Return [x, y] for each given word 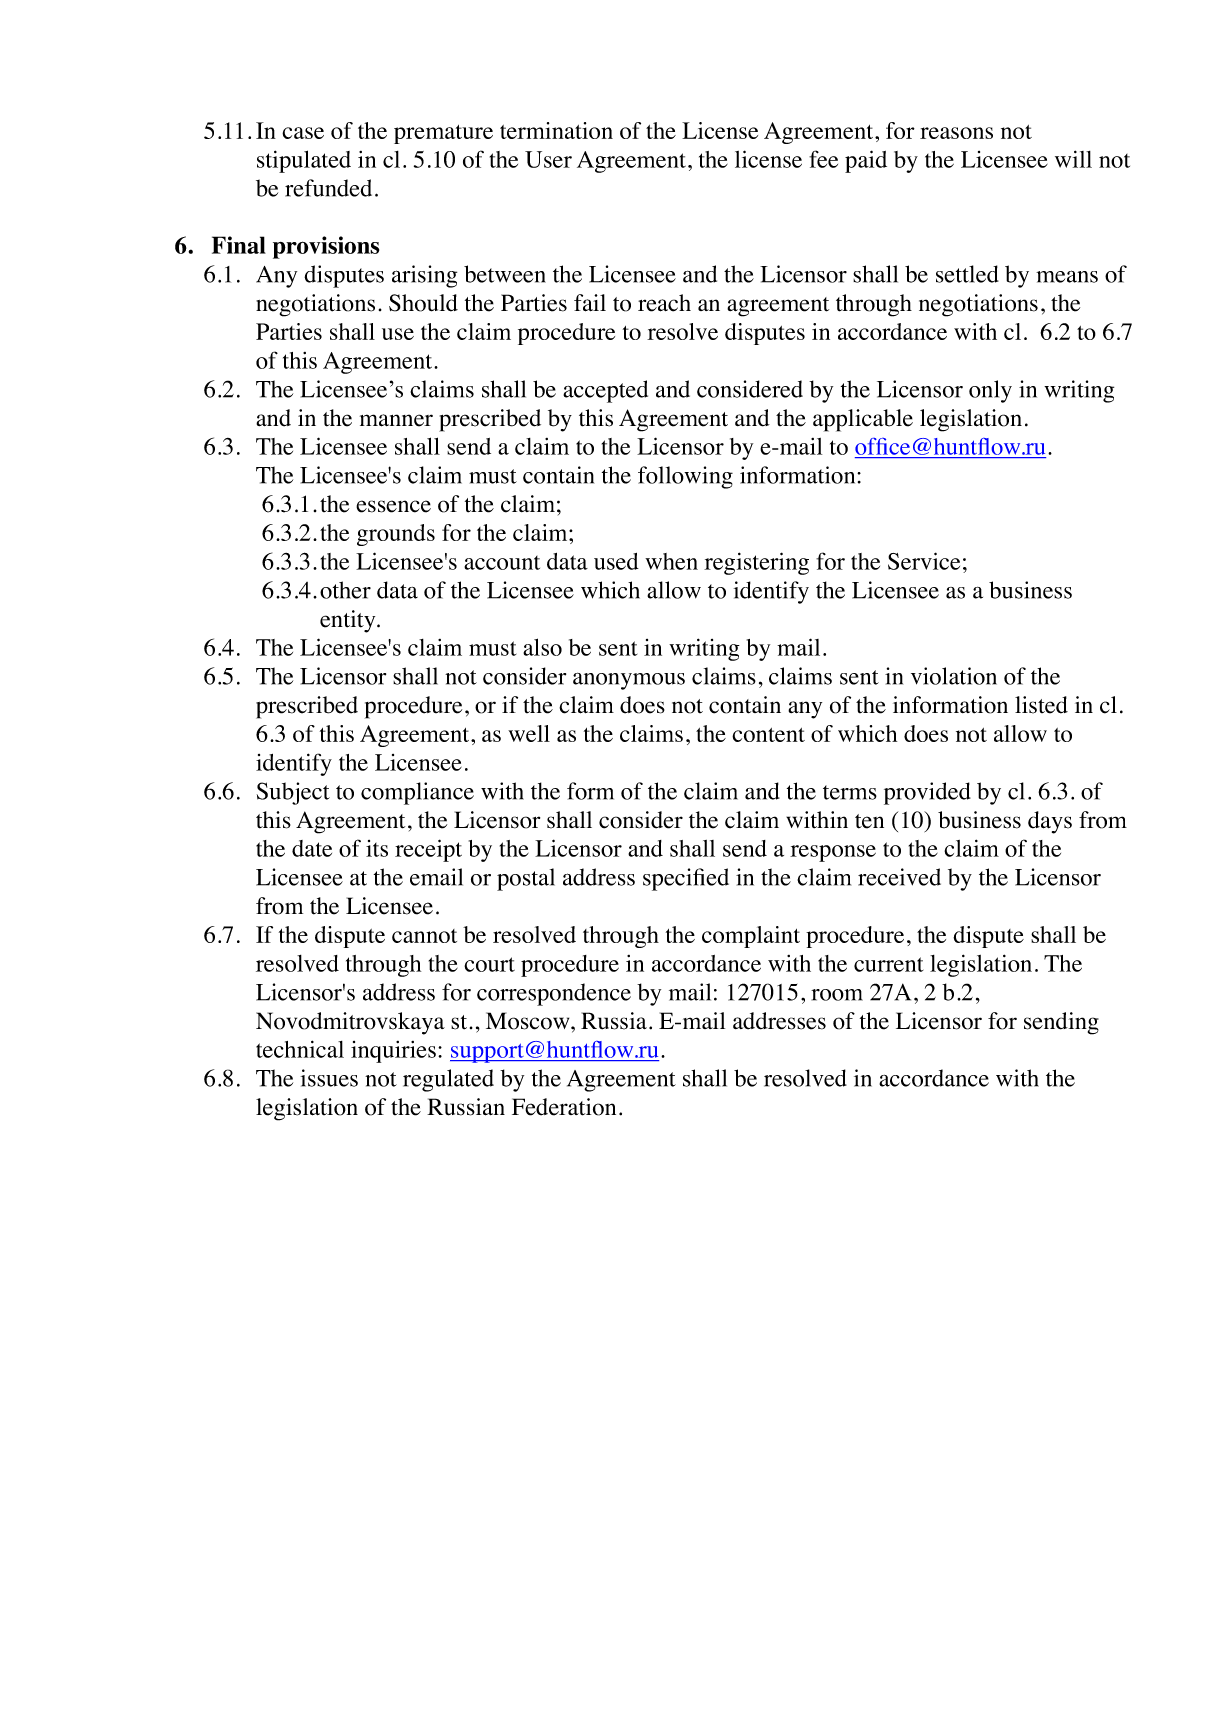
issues [329, 1078]
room [837, 995]
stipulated [304, 161]
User [548, 159]
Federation [564, 1107]
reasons [956, 133]
